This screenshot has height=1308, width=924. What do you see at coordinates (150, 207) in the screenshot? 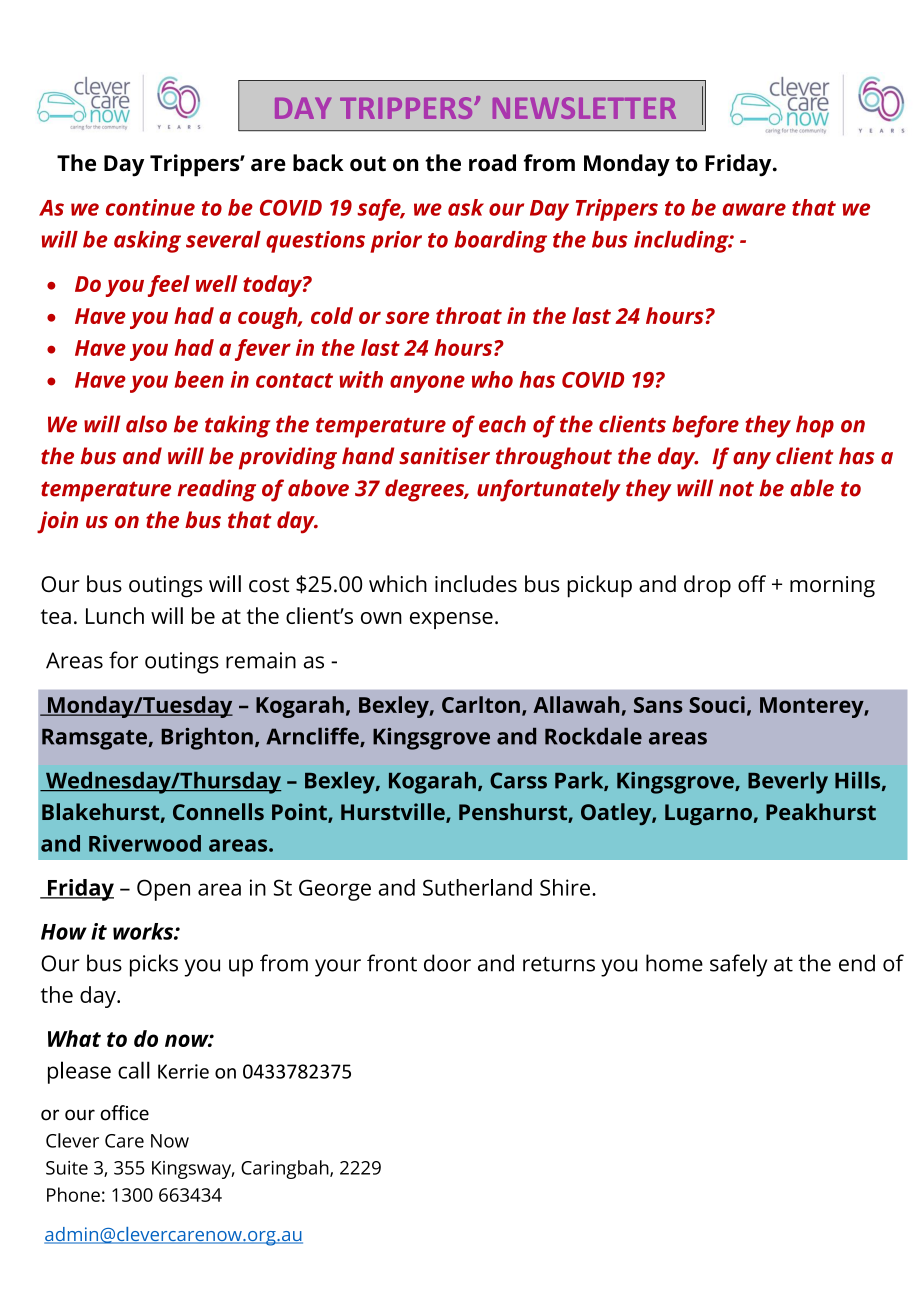
I see `continue` at bounding box center [150, 207].
